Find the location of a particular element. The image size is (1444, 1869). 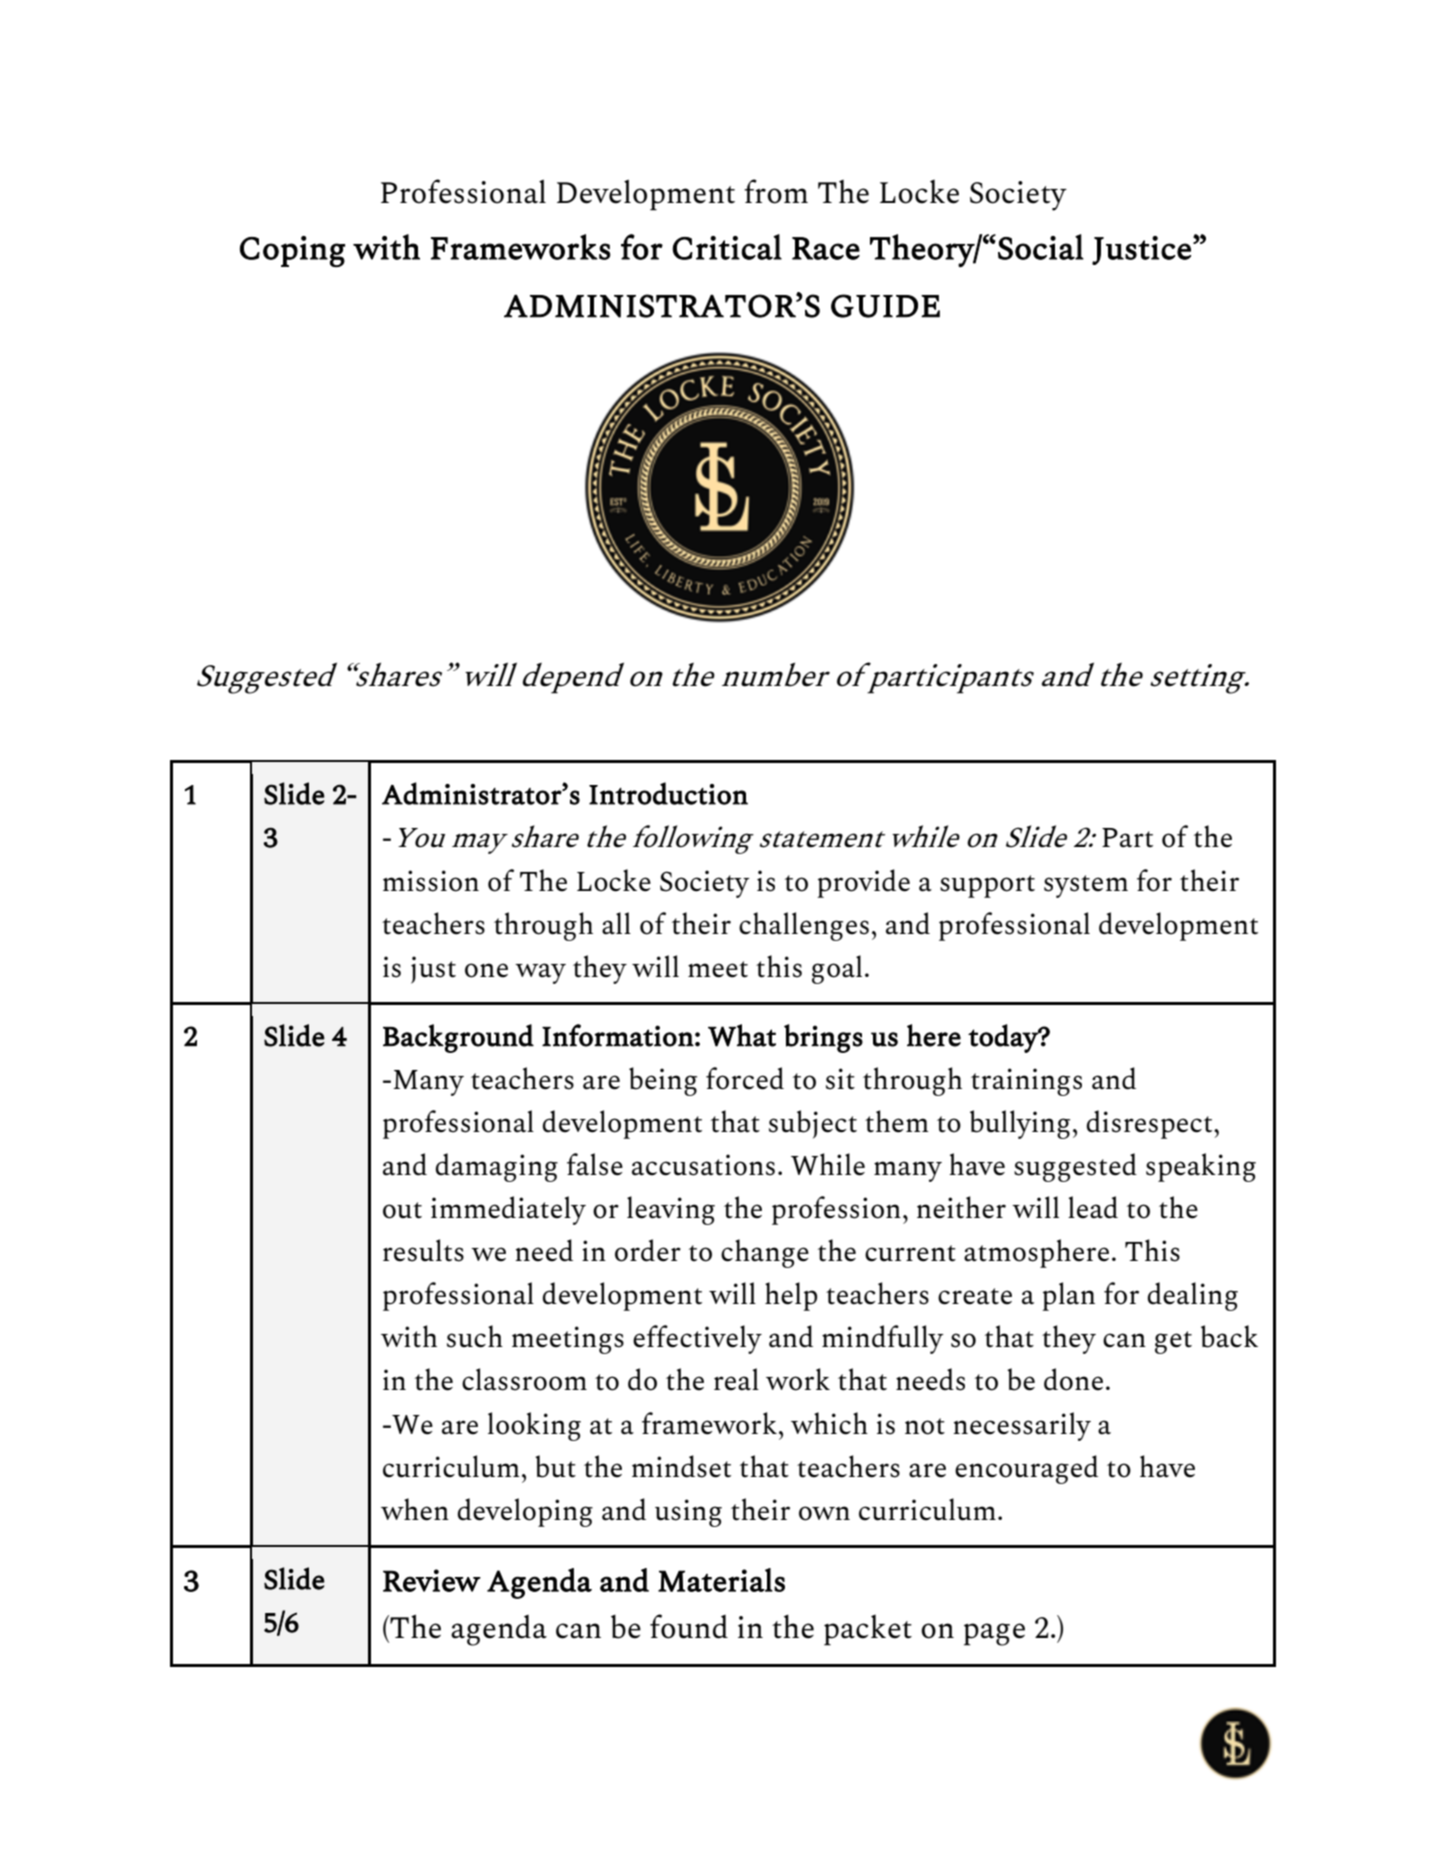

Coping is located at coordinates (292, 251).
